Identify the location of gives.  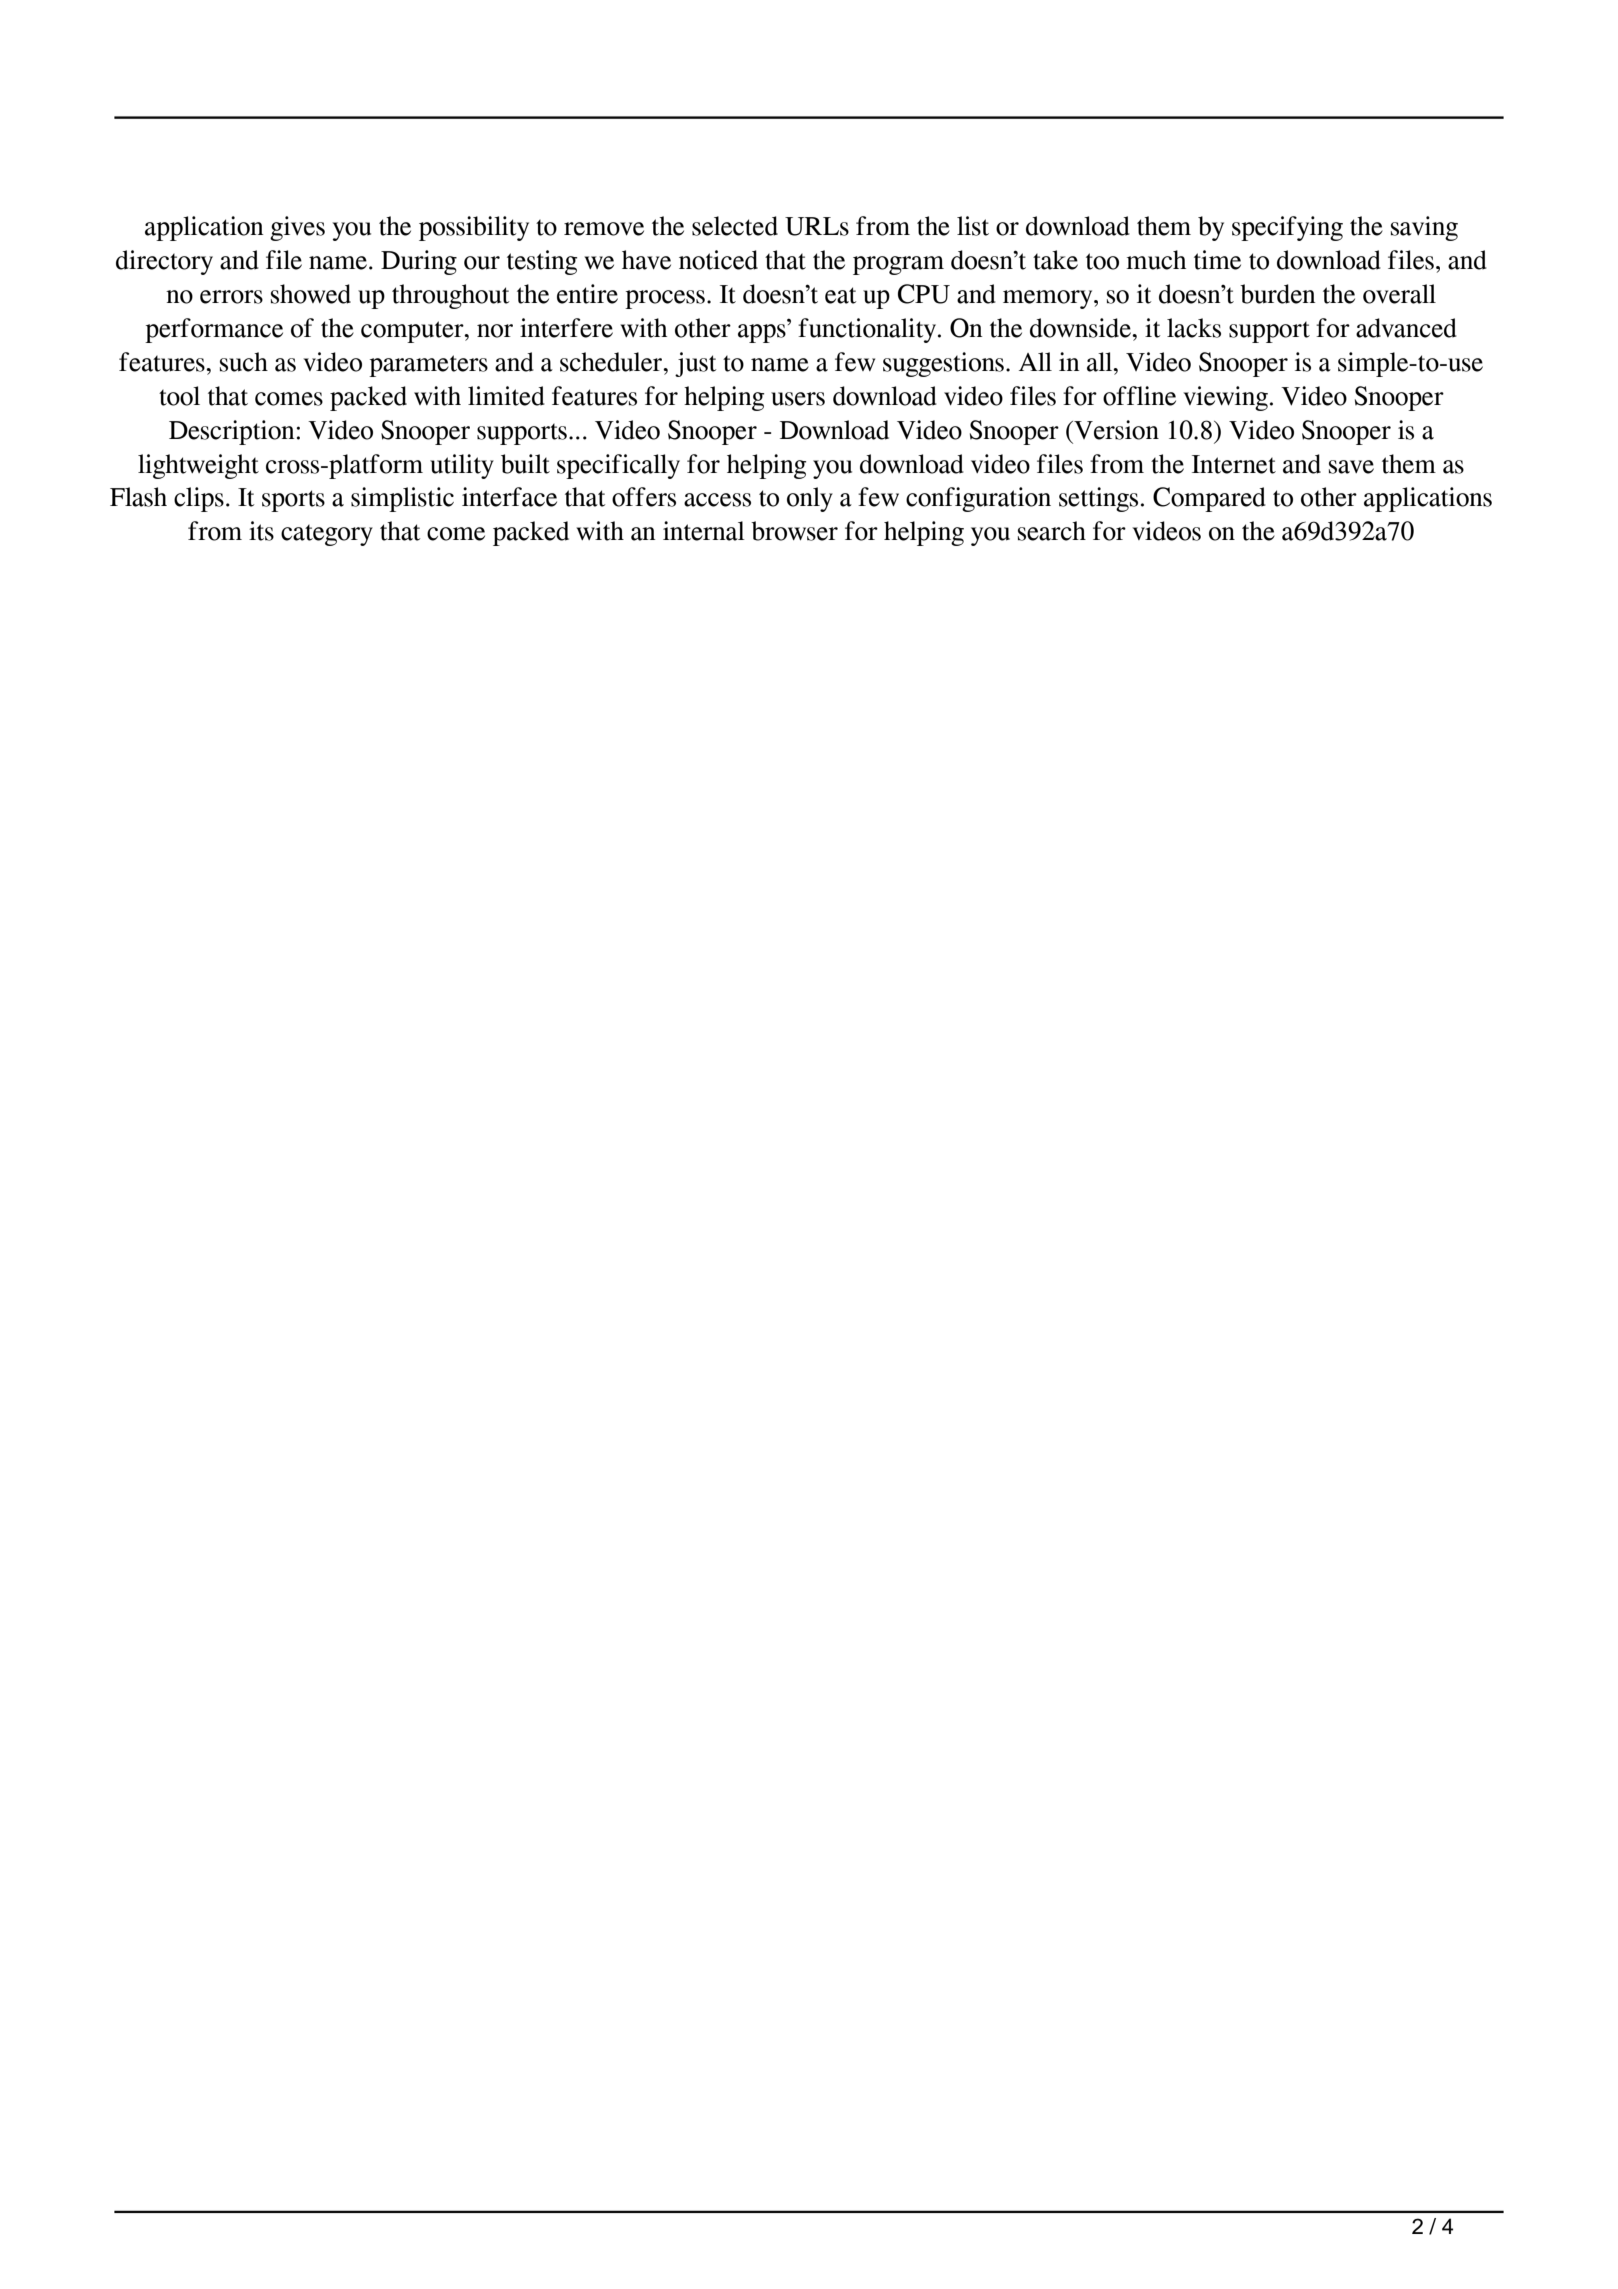
(297, 228).
